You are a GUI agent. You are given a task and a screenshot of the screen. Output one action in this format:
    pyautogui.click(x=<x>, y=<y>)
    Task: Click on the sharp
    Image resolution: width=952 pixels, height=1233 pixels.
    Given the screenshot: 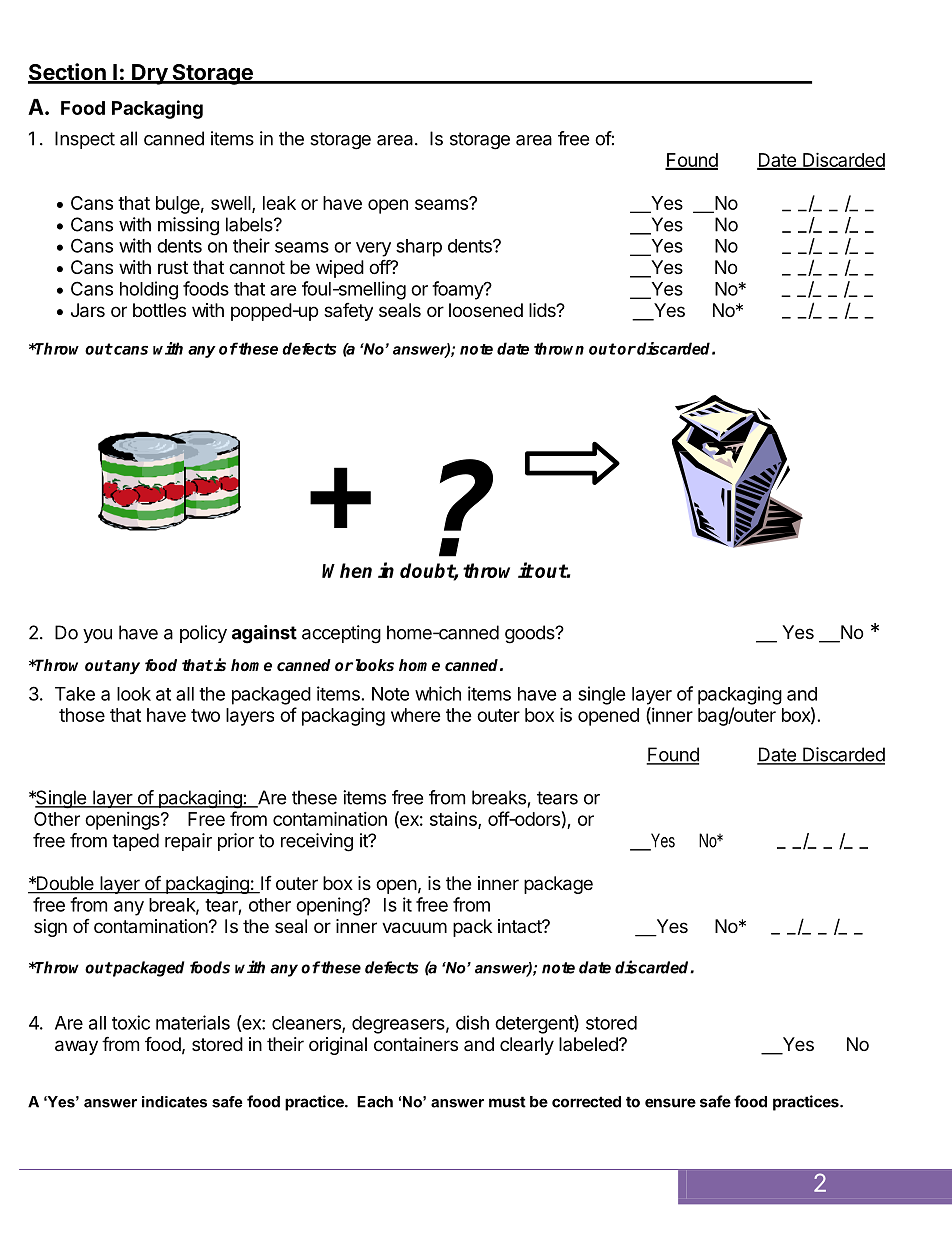 What is the action you would take?
    pyautogui.click(x=419, y=248)
